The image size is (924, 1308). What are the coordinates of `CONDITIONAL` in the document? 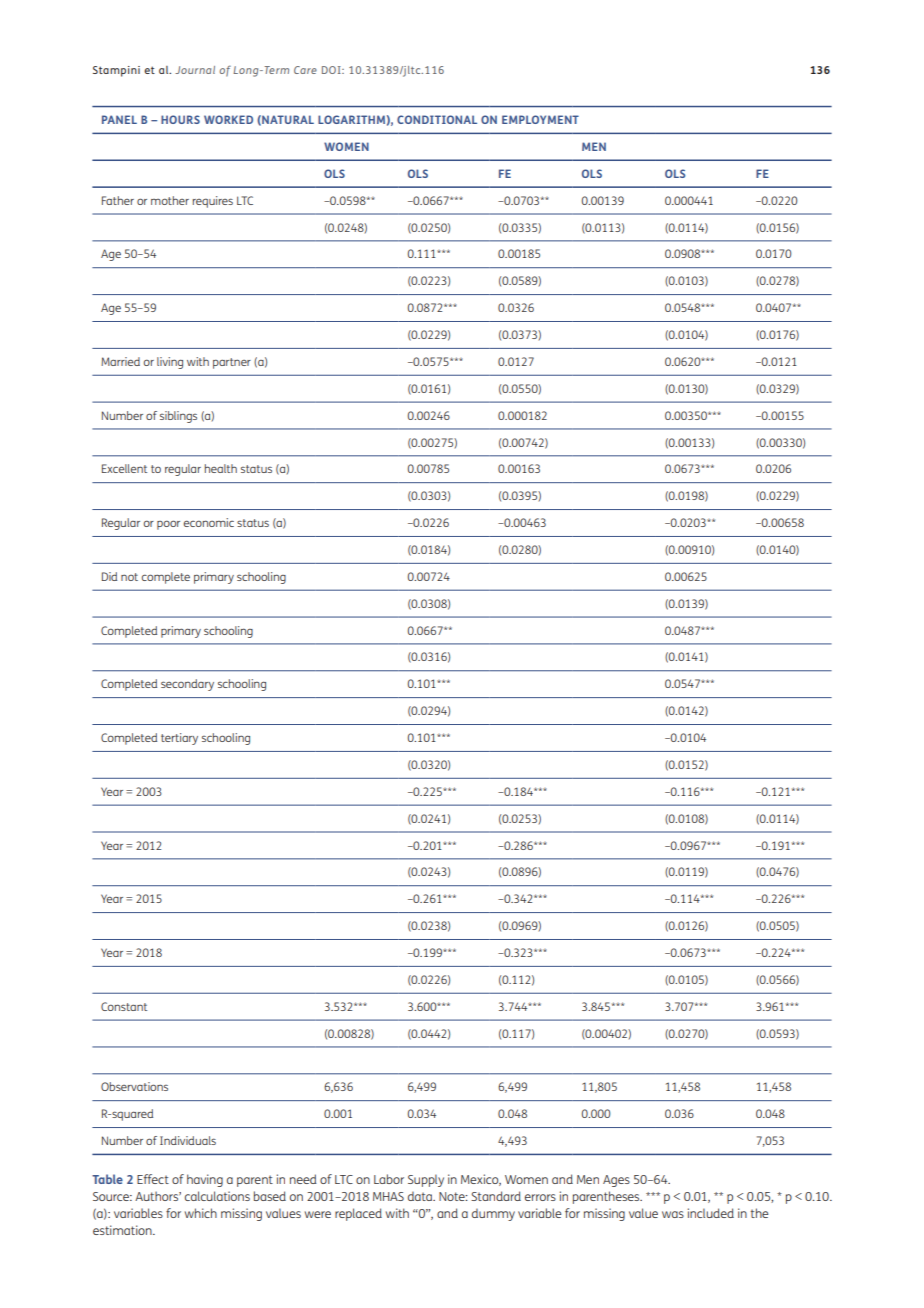 It's located at (437, 119).
